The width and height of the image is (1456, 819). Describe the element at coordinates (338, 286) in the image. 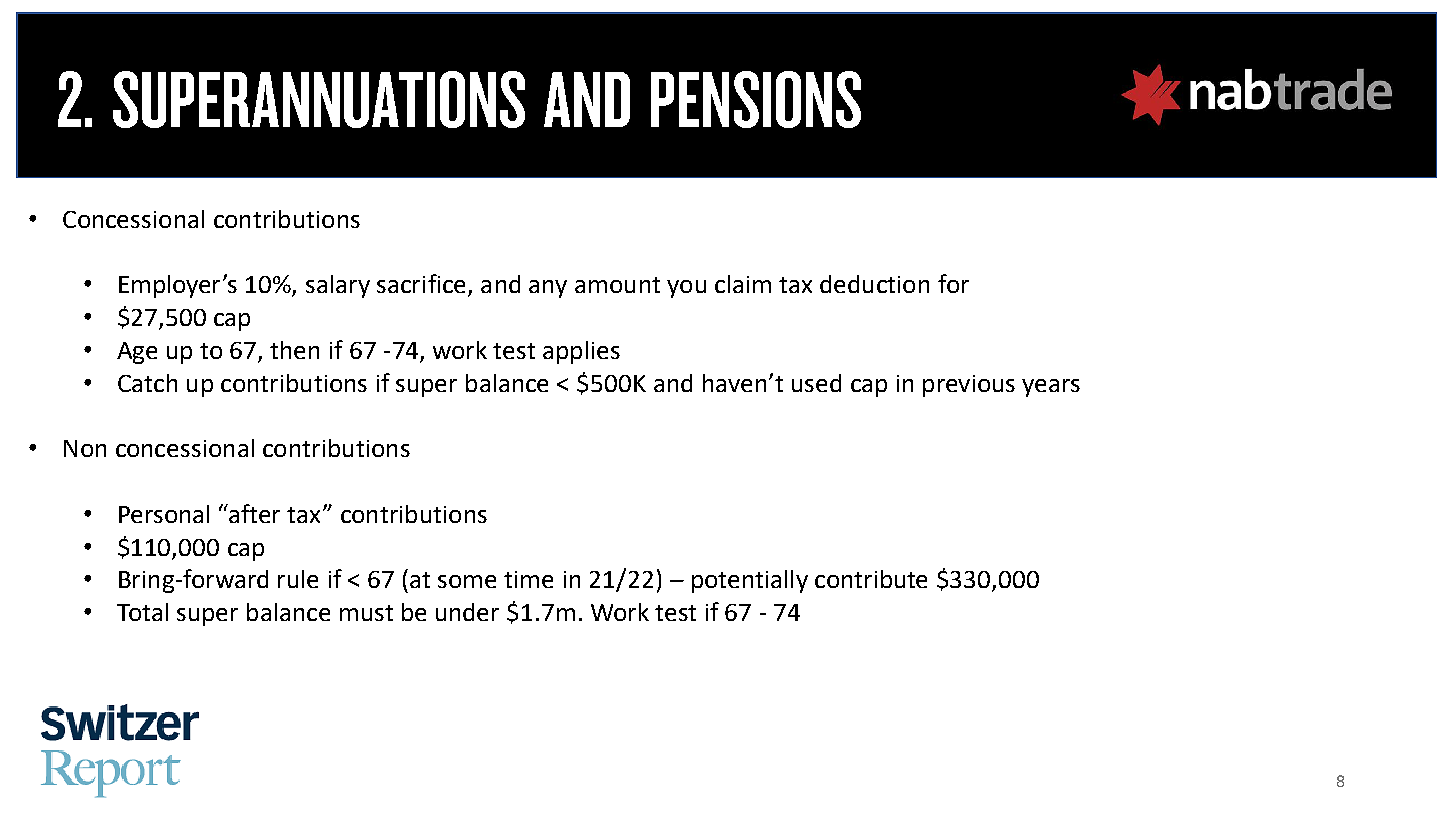

I see `salary` at that location.
